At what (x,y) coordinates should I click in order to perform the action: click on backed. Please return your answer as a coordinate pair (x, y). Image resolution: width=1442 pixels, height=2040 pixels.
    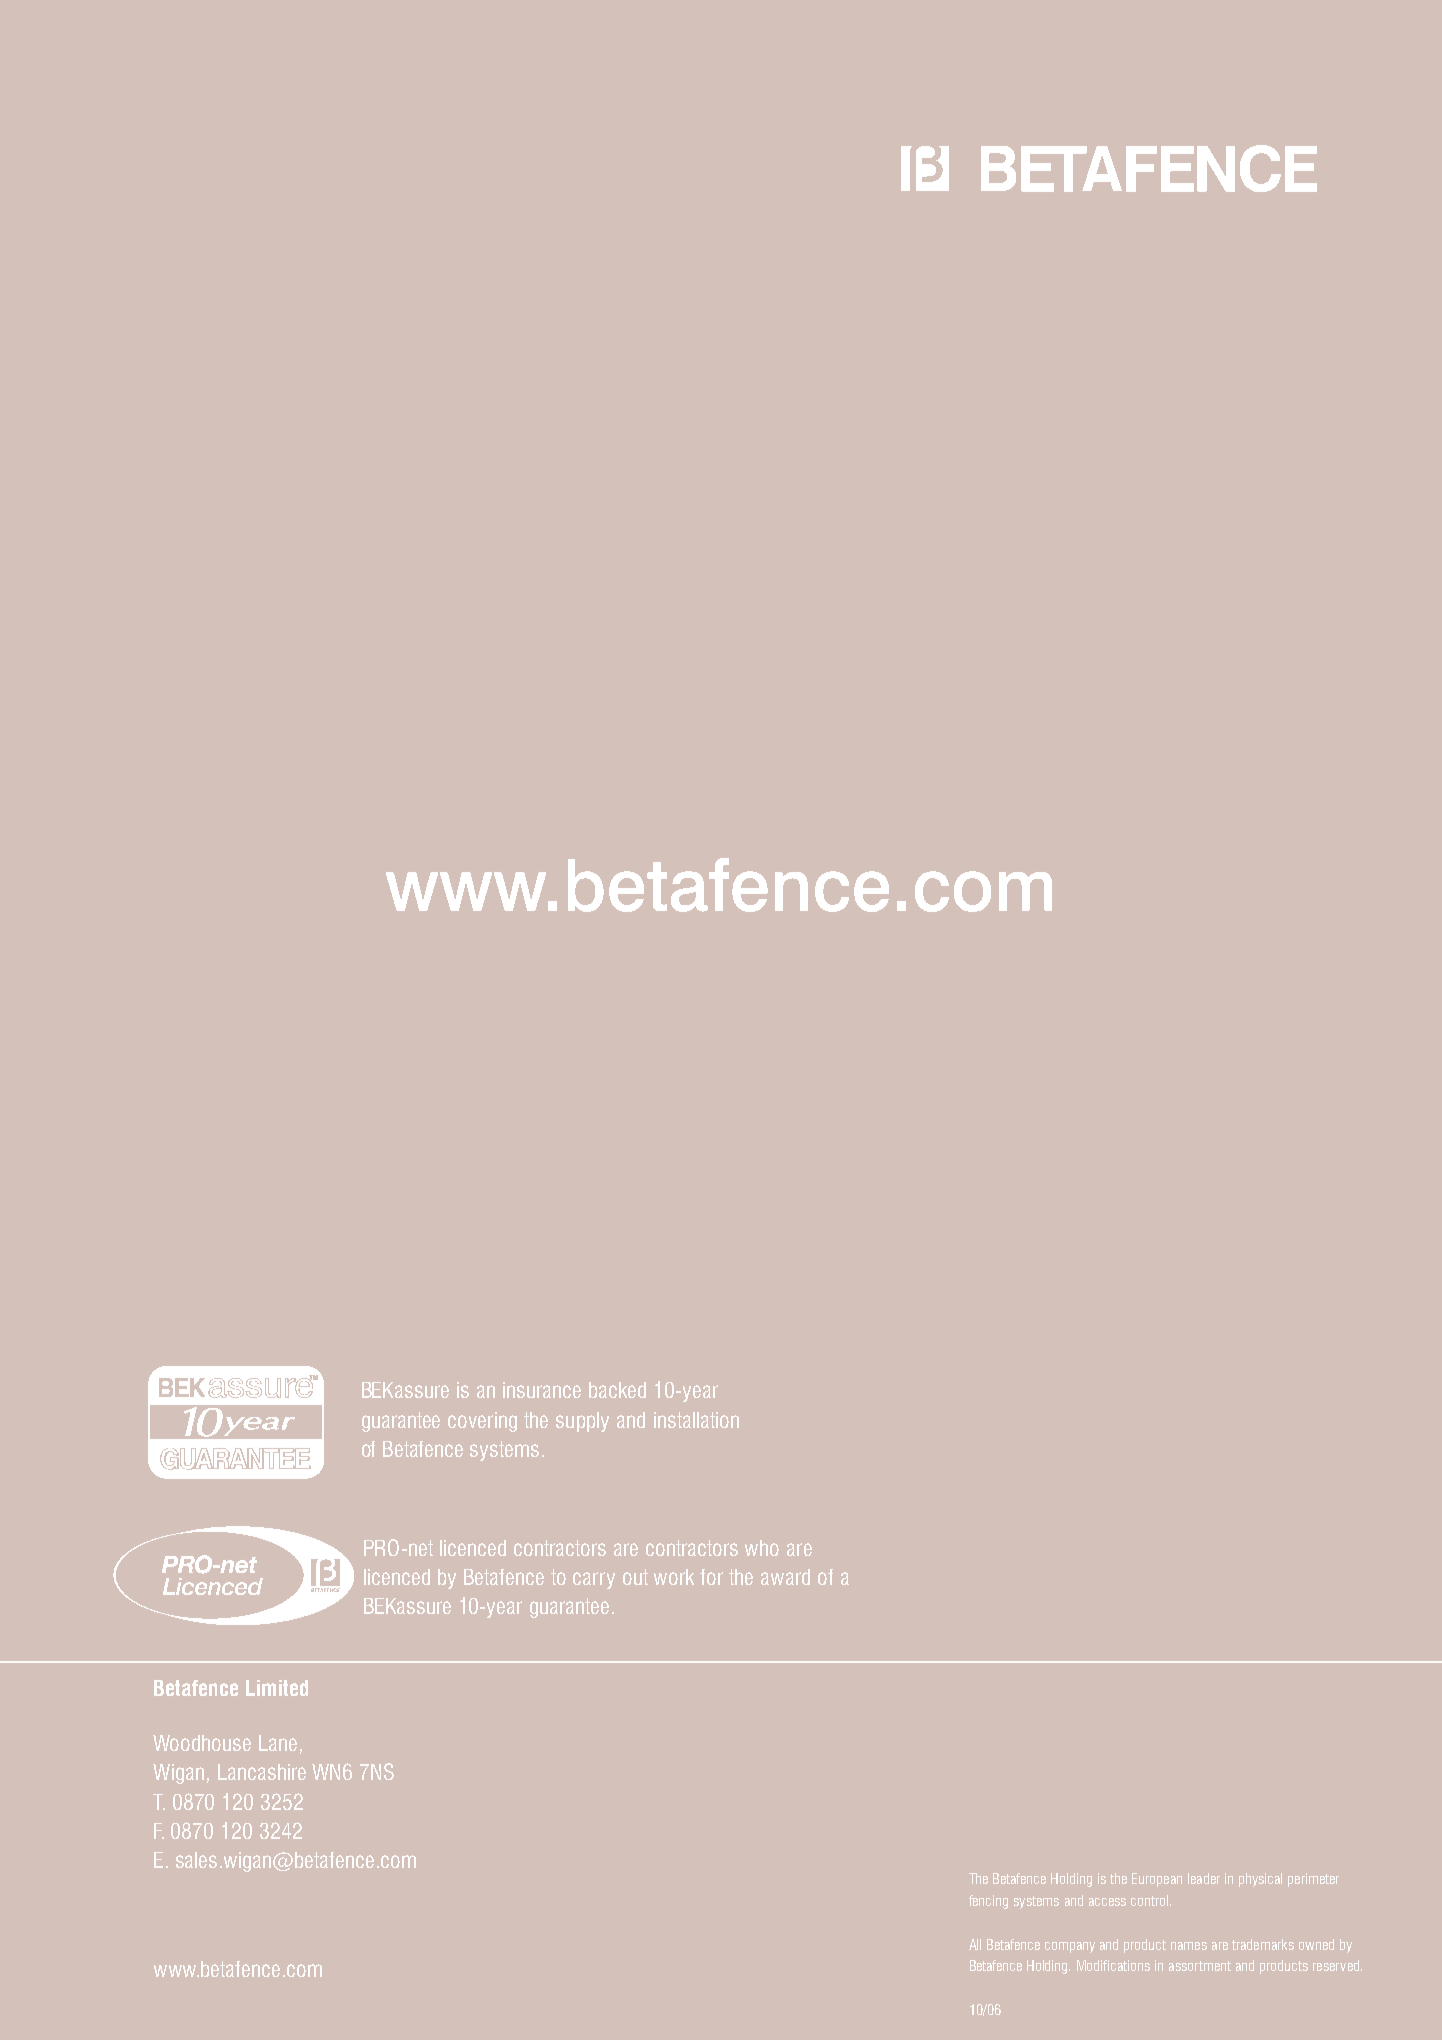
    Looking at the image, I should click on (617, 1390).
